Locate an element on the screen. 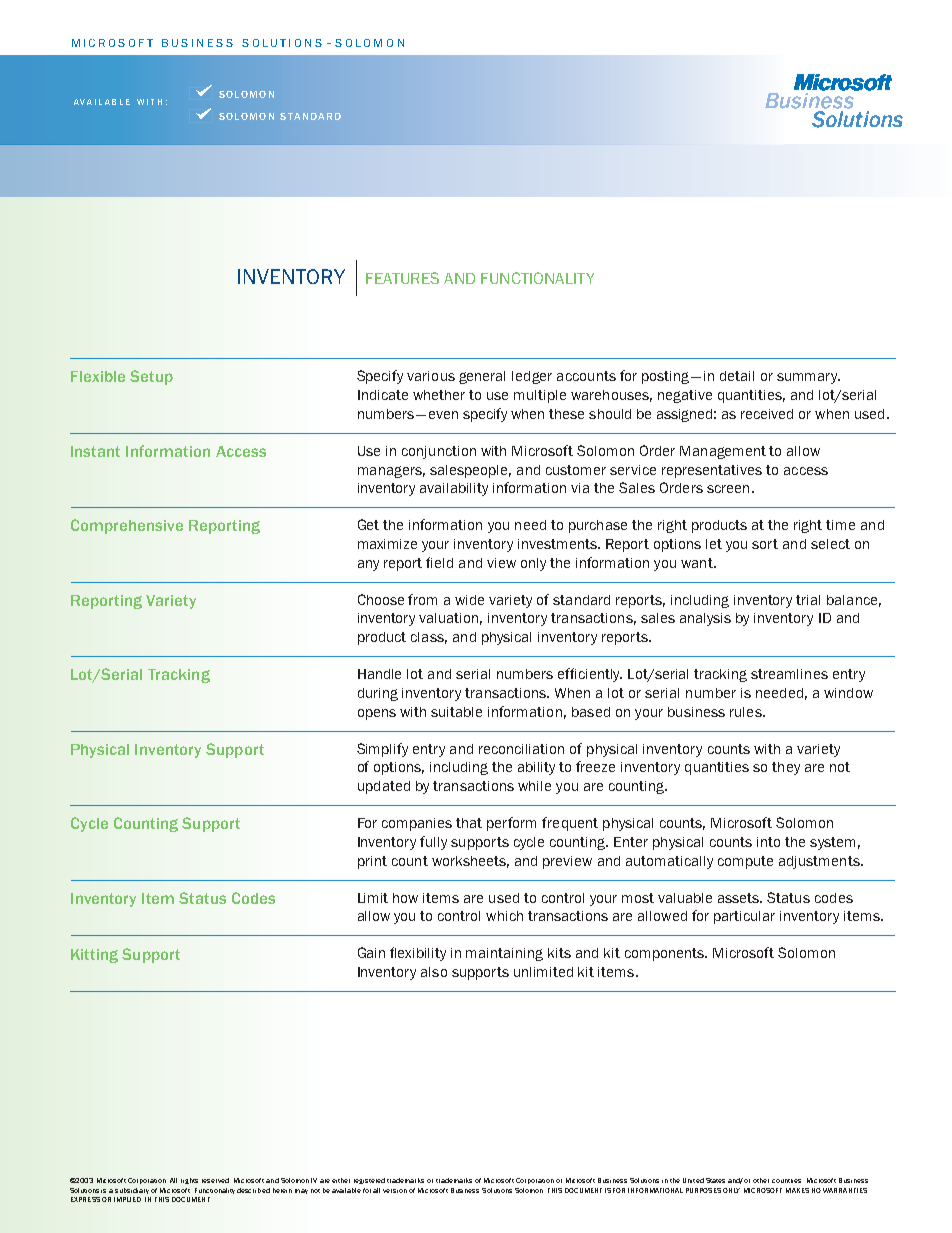 The width and height of the screenshot is (952, 1233). version is located at coordinates (395, 1191).
